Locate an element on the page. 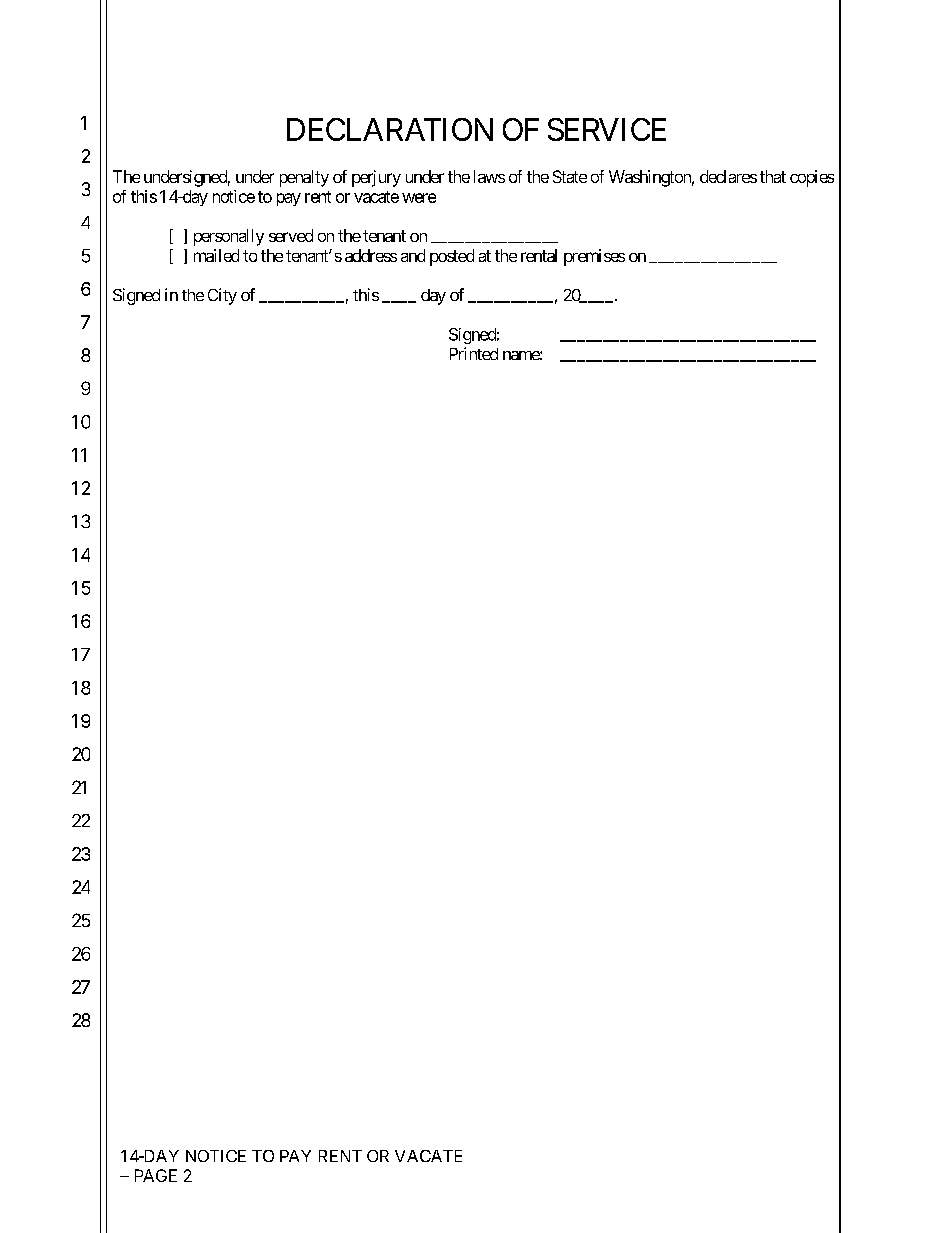 The width and height of the image is (952, 1233). posted is located at coordinates (452, 257).
